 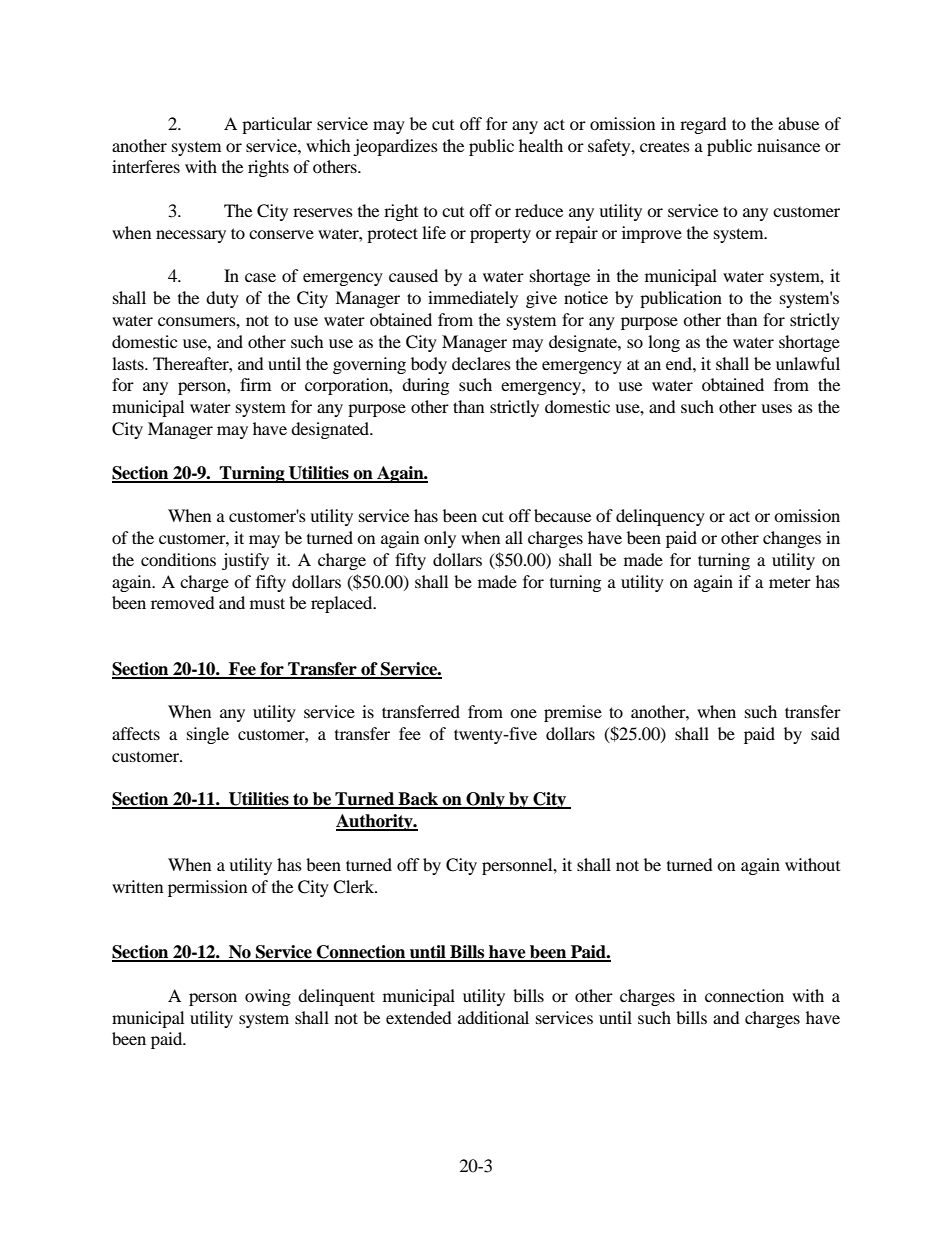 What do you see at coordinates (808, 363) in the image?
I see `unlawful` at bounding box center [808, 363].
